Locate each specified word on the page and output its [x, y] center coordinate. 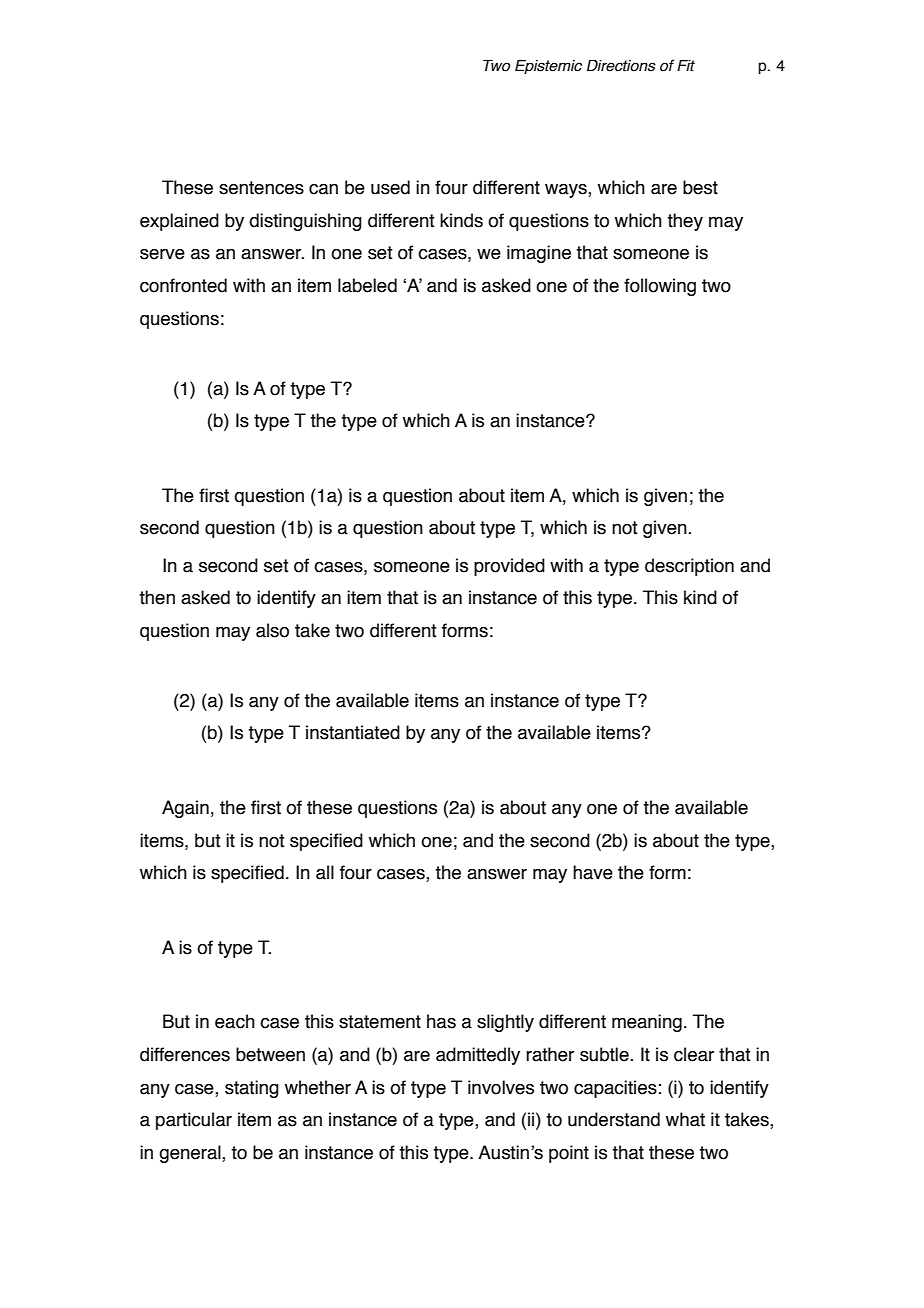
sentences [261, 188]
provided [509, 567]
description [689, 567]
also [272, 630]
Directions [621, 65]
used [390, 187]
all [325, 872]
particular [194, 1121]
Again [185, 809]
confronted [183, 285]
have [593, 872]
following [660, 287]
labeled [367, 285]
